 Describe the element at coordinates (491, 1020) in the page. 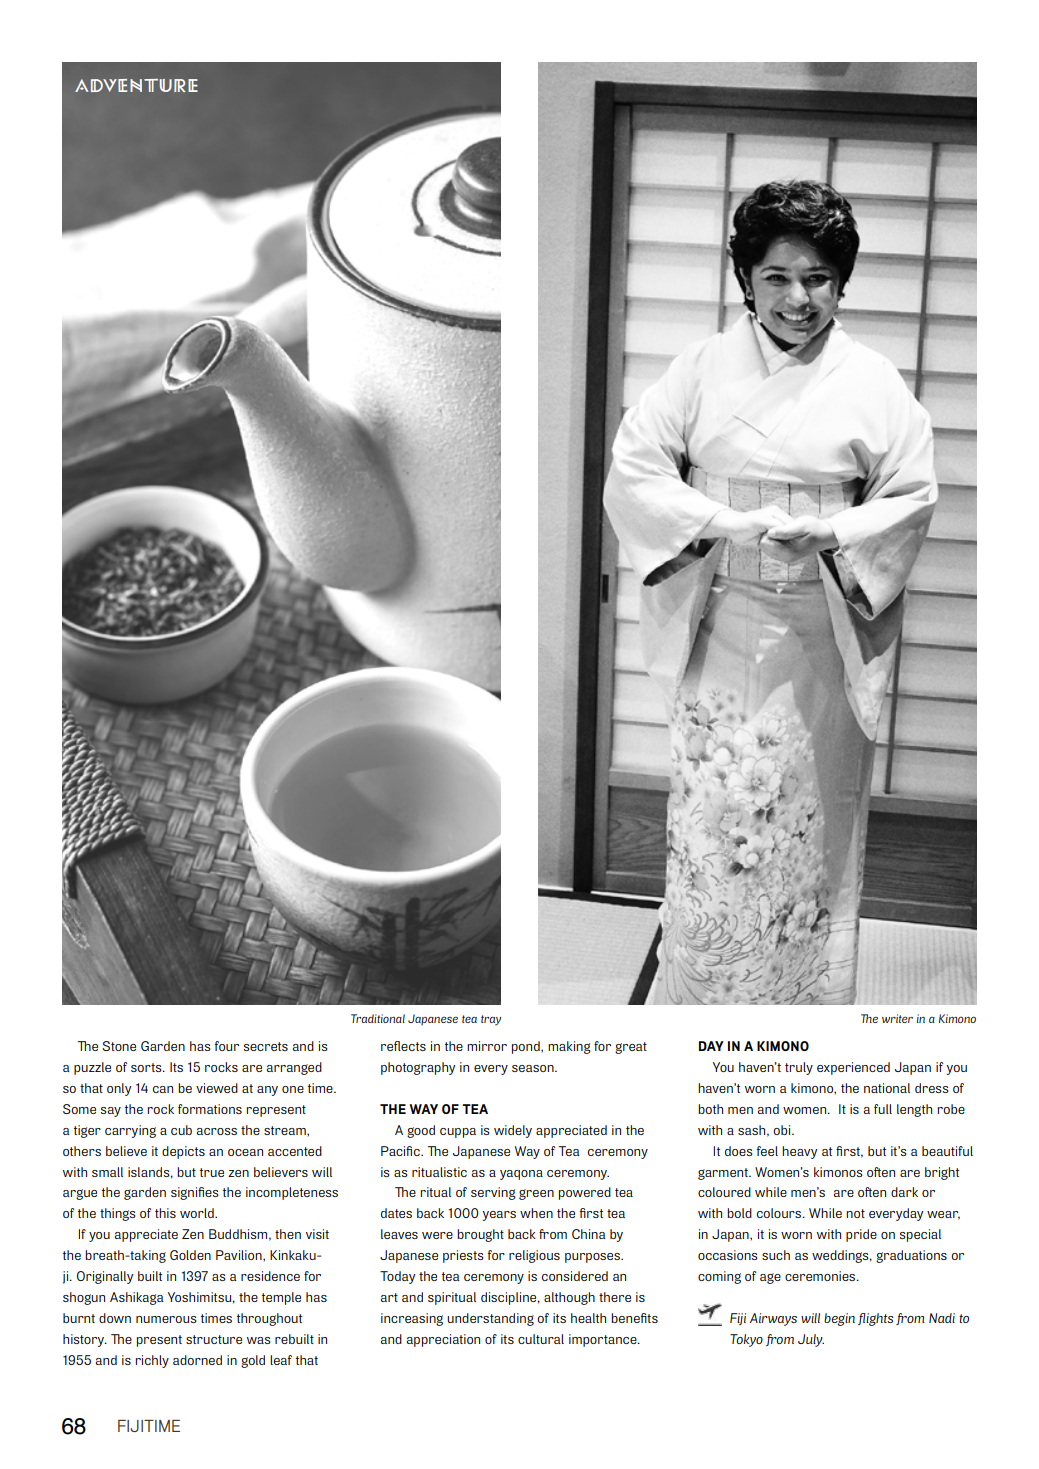

I see `tray` at that location.
